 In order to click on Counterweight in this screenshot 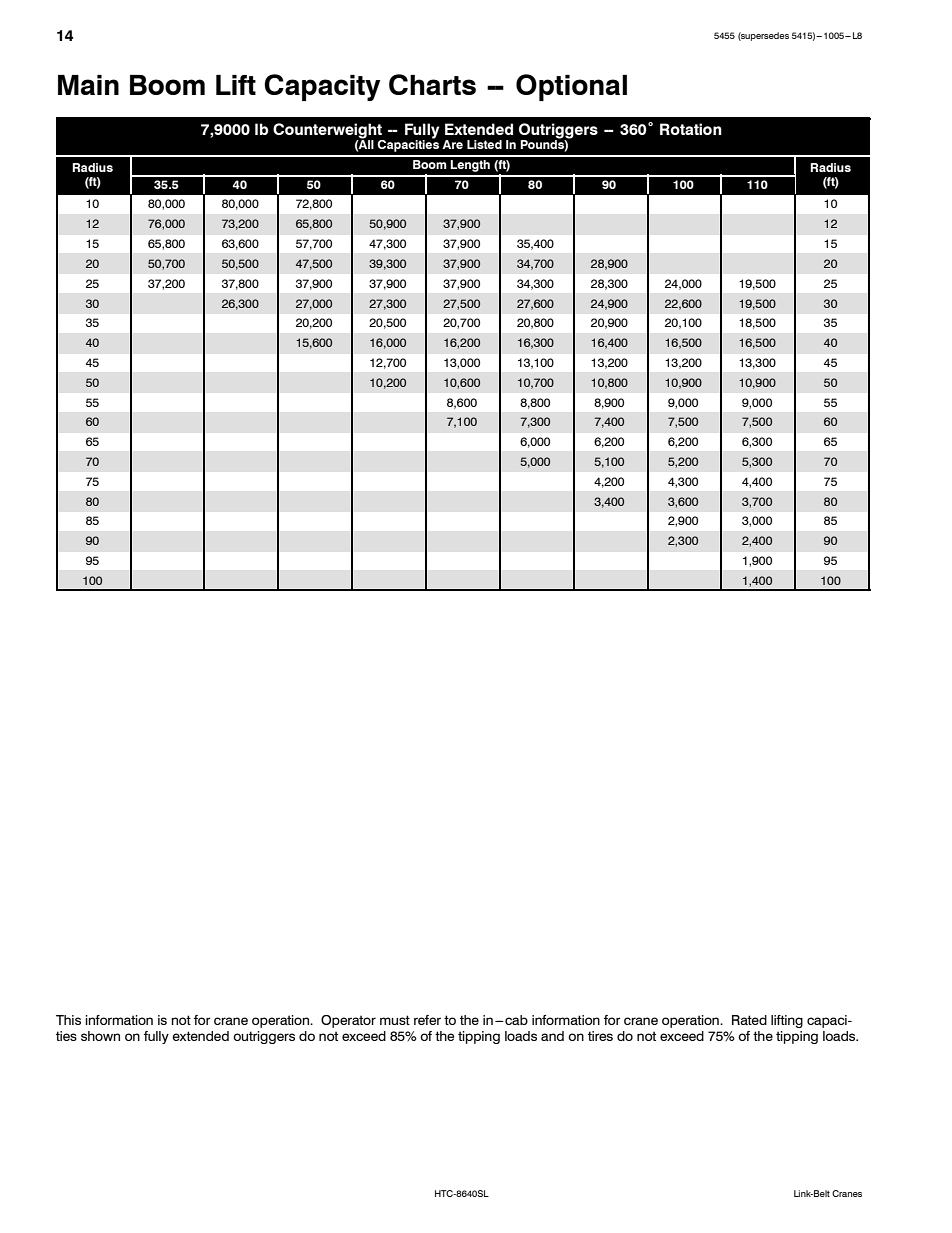, I will do `click(327, 131)`.
